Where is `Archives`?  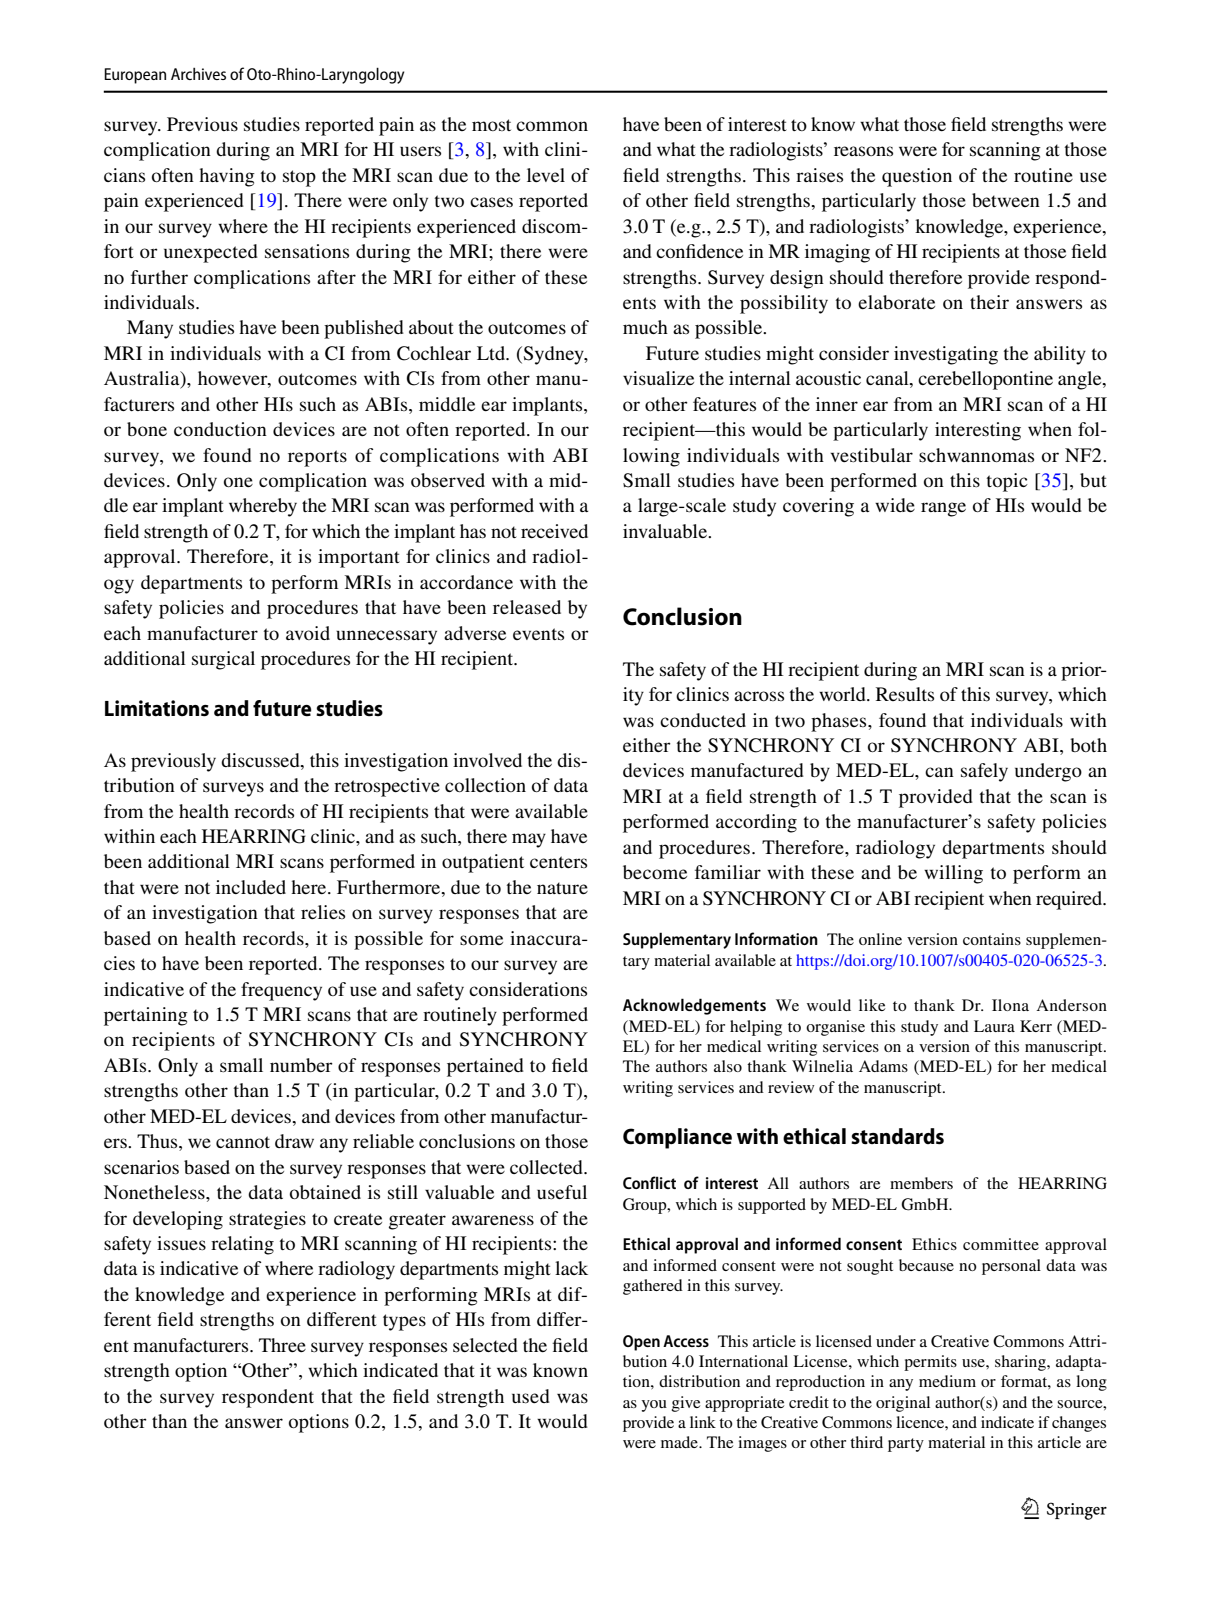
Archives is located at coordinates (198, 74).
